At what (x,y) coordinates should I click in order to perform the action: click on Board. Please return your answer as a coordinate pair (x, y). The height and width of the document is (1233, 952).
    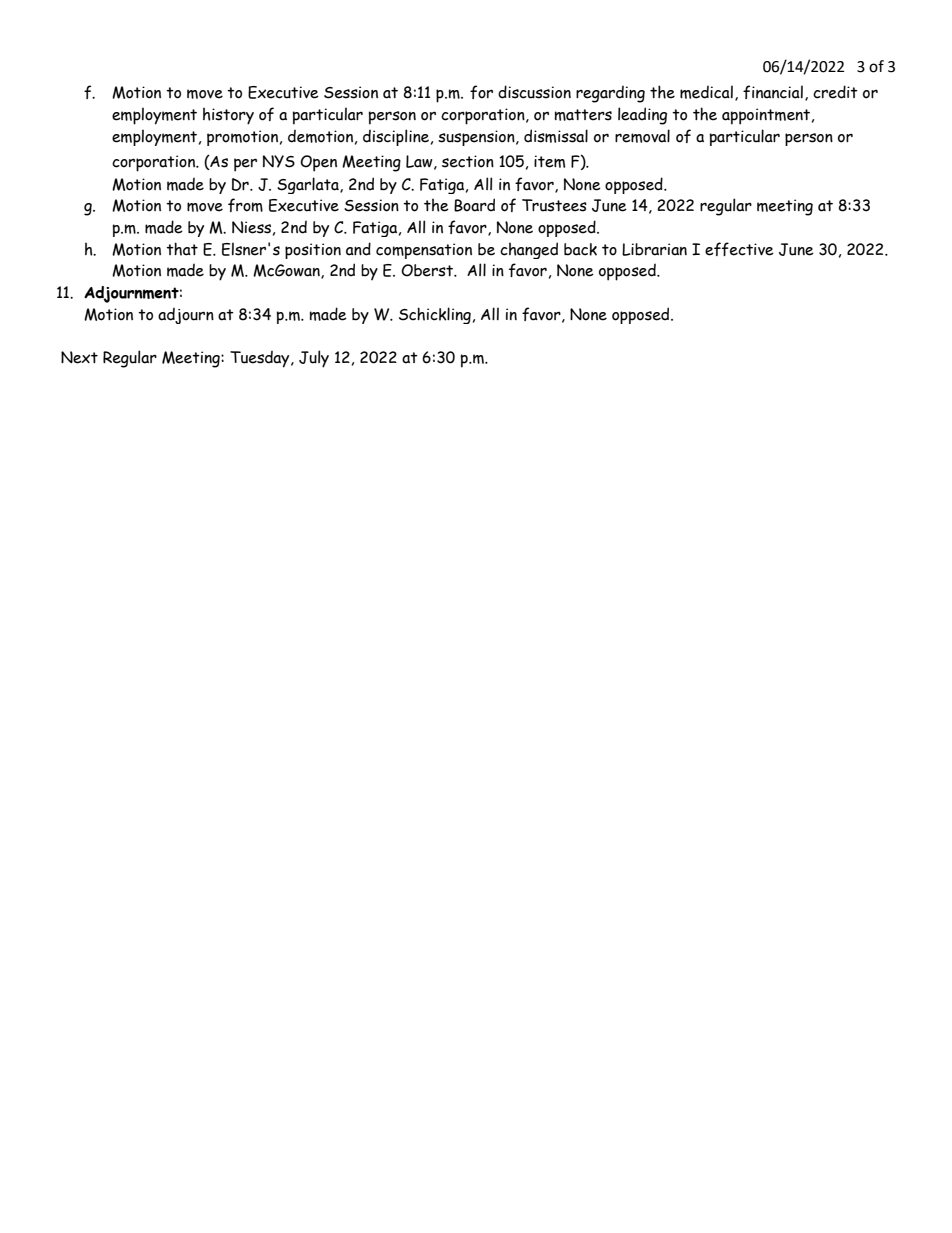
    Looking at the image, I should click on (474, 205).
